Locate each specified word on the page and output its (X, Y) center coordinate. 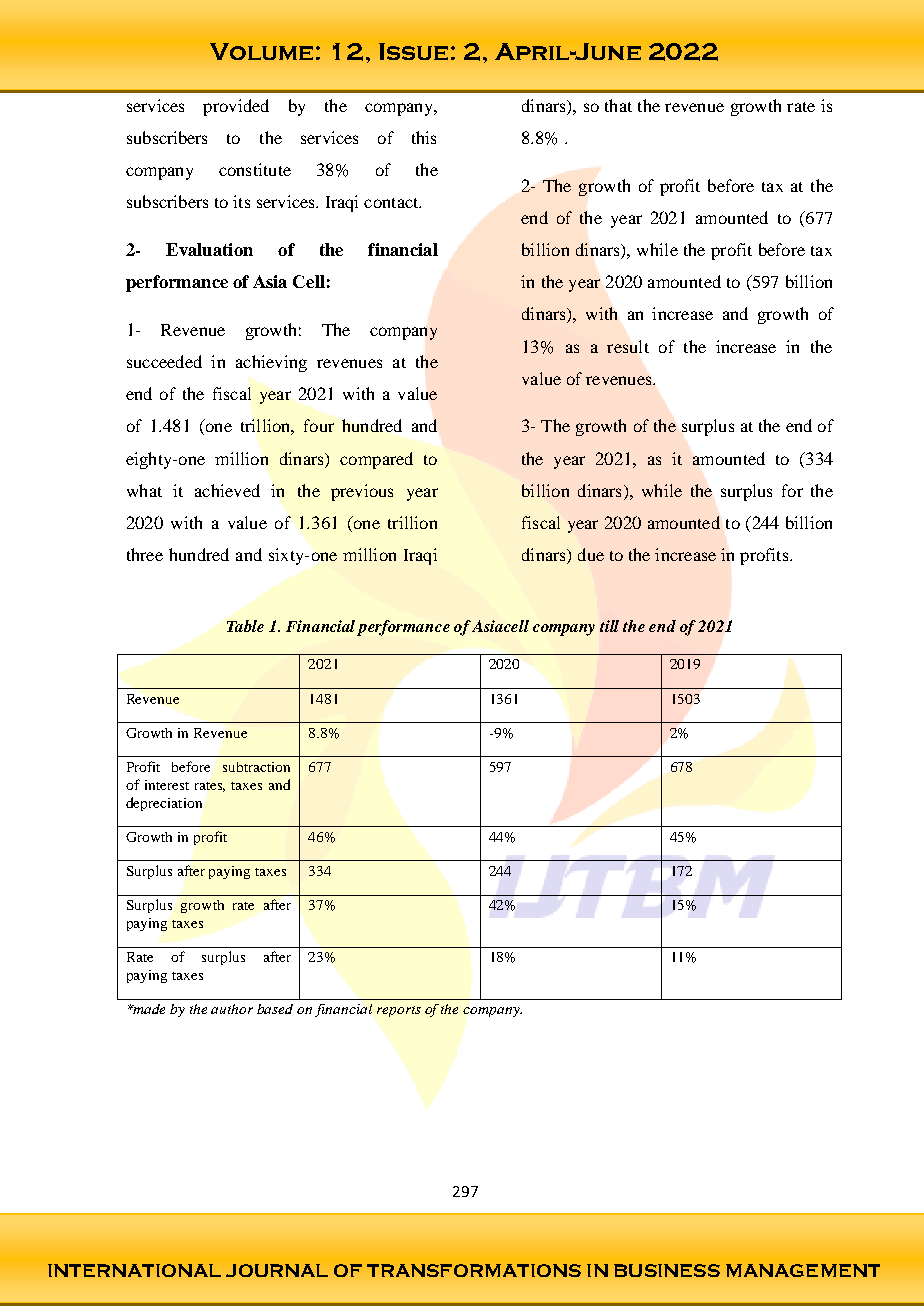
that (618, 105)
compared (376, 460)
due (591, 554)
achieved (227, 490)
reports (399, 1011)
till (609, 626)
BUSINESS (667, 1270)
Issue (413, 51)
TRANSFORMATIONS (474, 1270)
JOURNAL (277, 1270)
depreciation (164, 804)
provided (236, 107)
